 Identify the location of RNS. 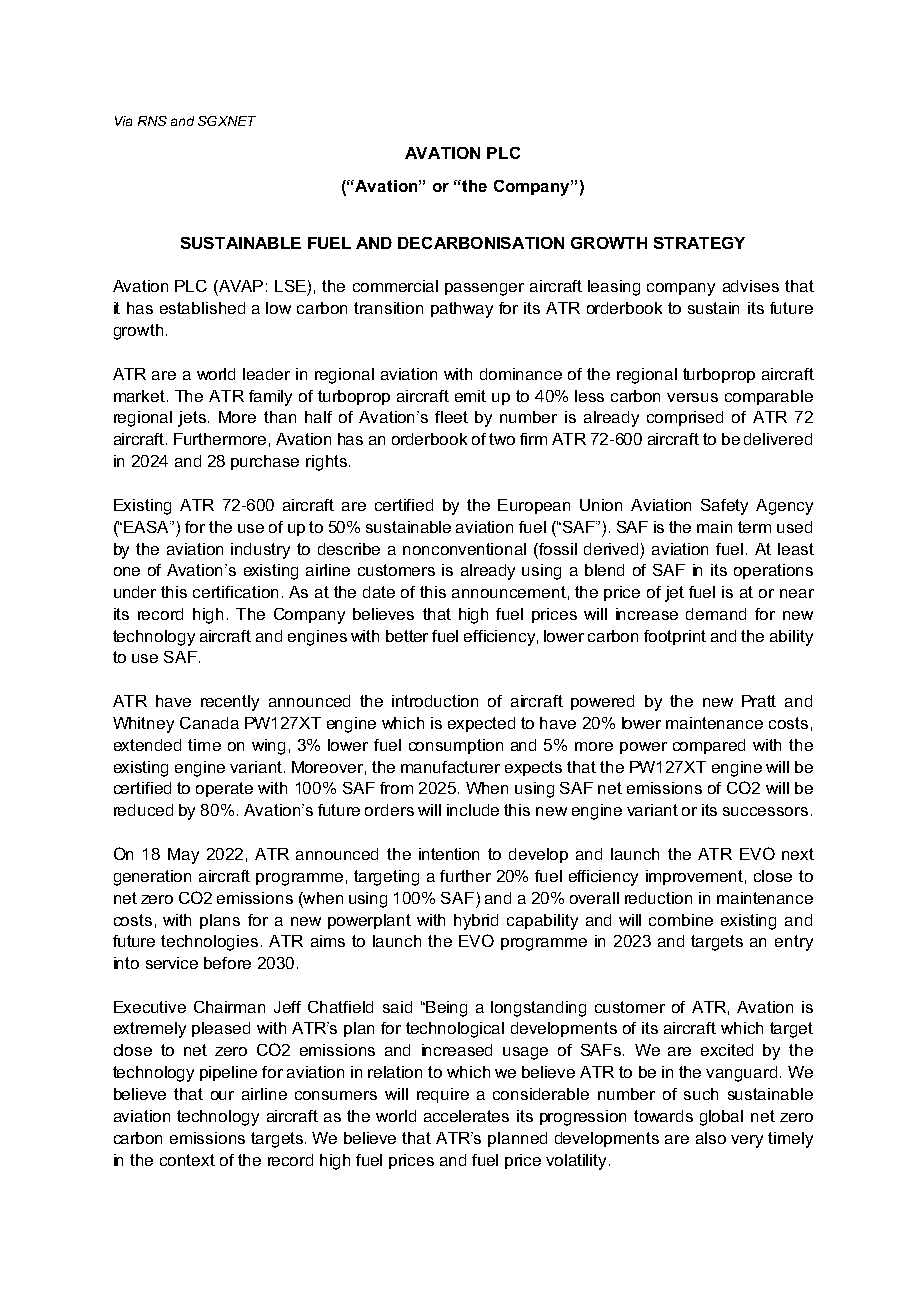
(152, 121).
